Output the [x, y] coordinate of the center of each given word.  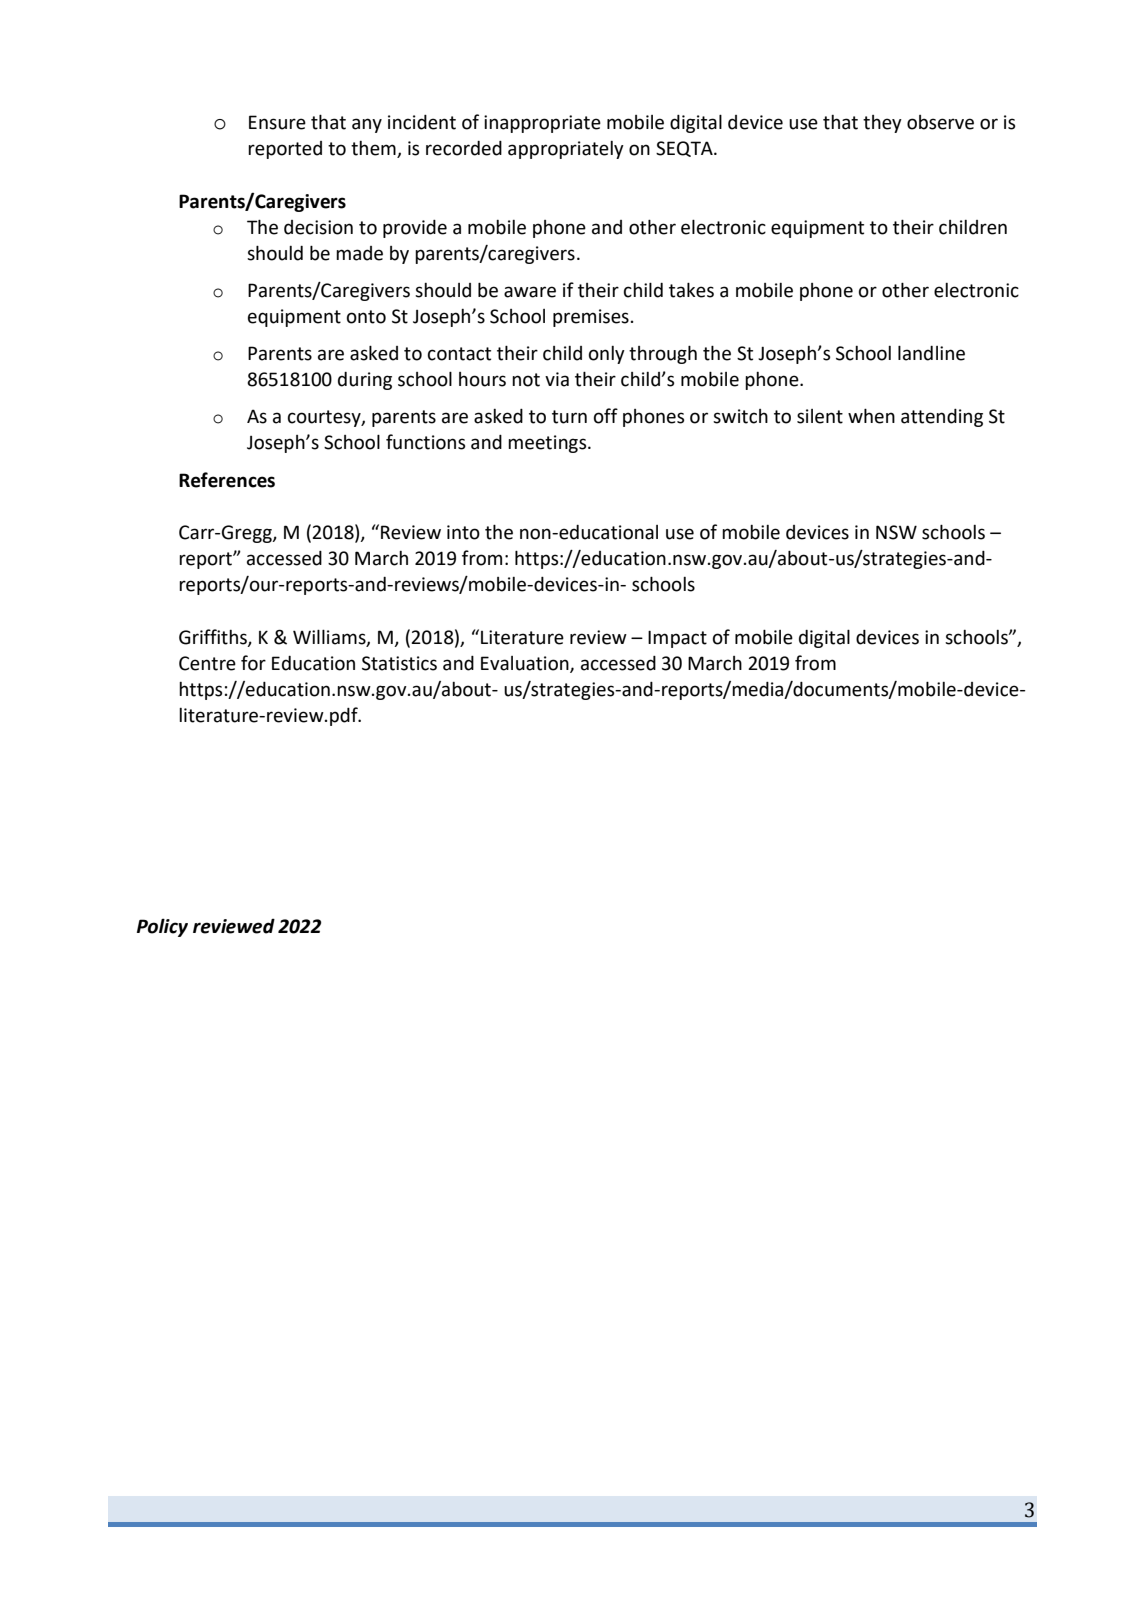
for [253, 663]
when [871, 416]
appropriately [566, 150]
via [557, 379]
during [365, 381]
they [882, 124]
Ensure [277, 122]
